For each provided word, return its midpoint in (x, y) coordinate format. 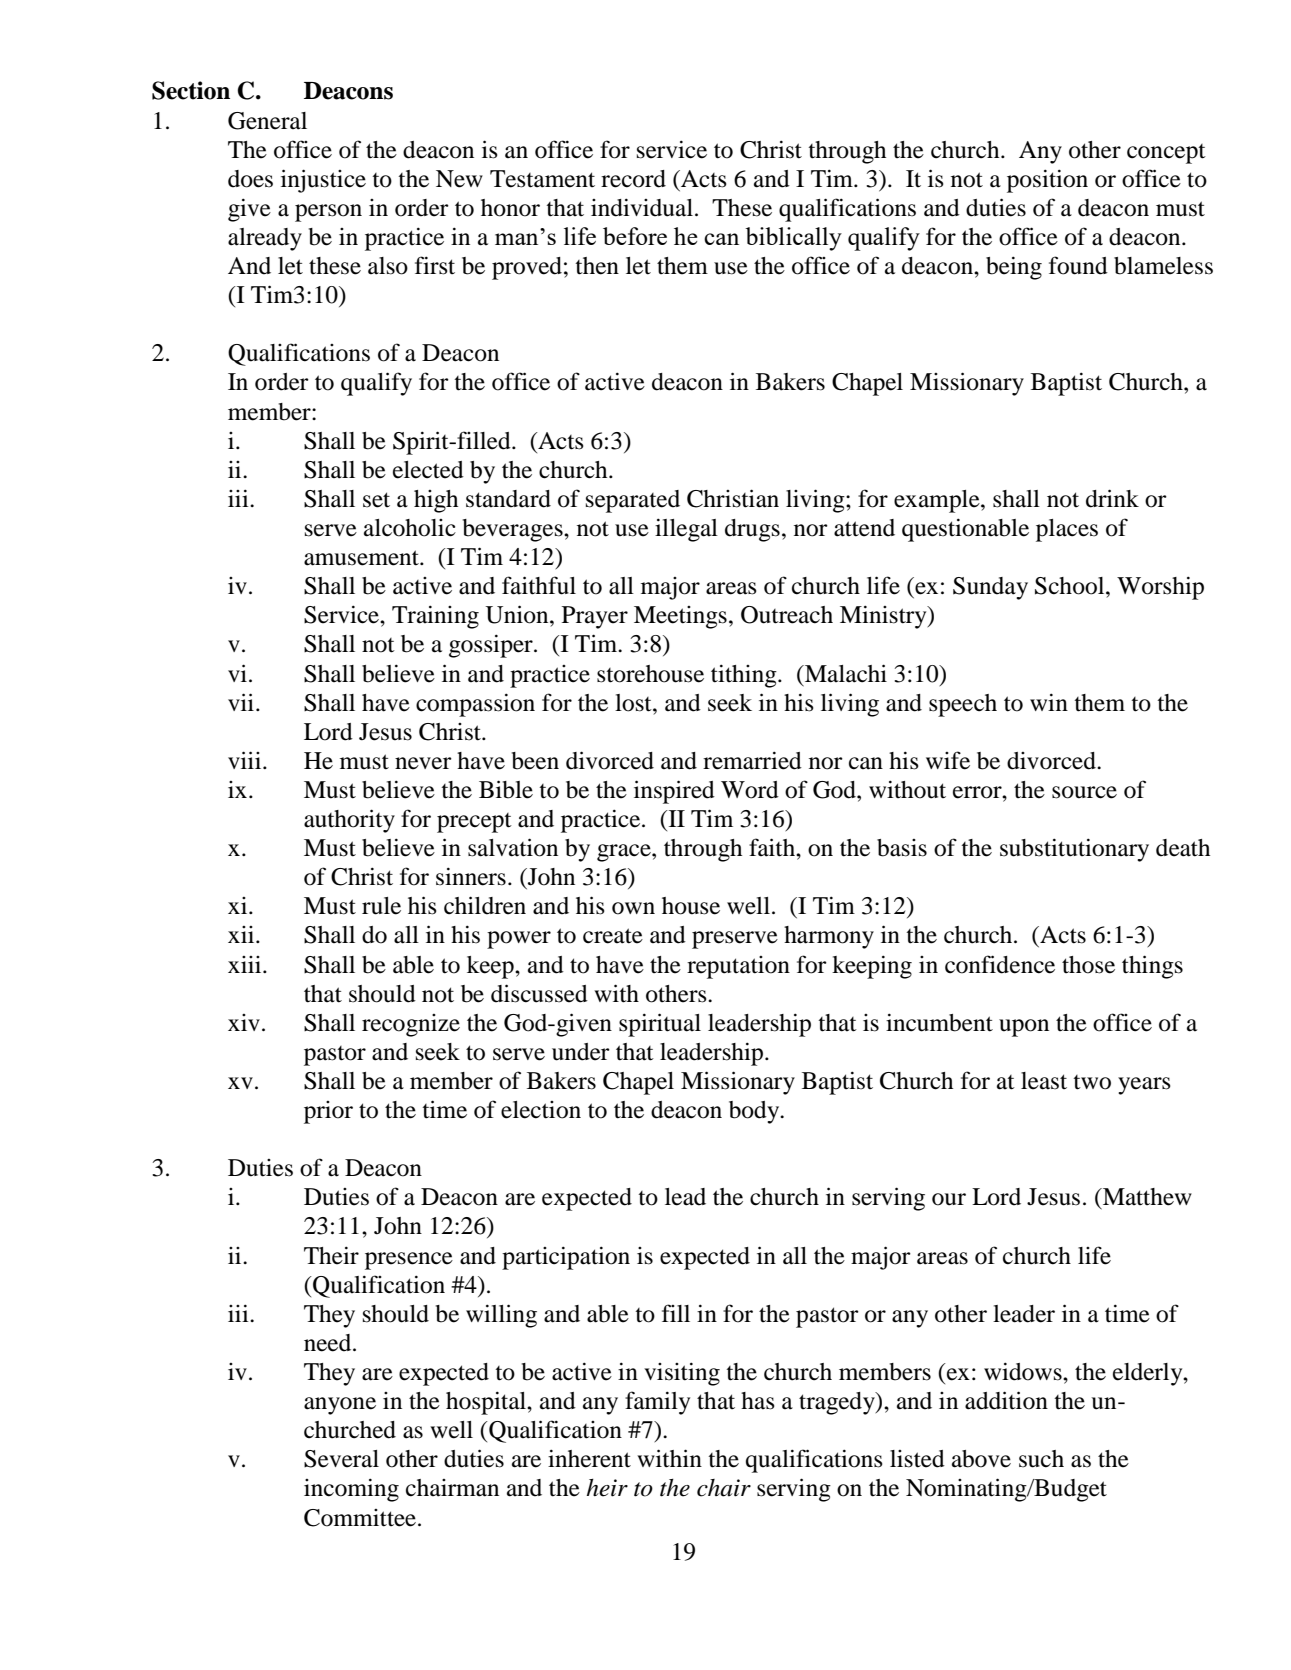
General (267, 121)
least (1044, 1081)
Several (341, 1459)
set (376, 500)
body (755, 1112)
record (633, 179)
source (1084, 792)
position (1047, 181)
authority (349, 821)
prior (328, 1112)
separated (633, 501)
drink (1112, 498)
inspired (674, 792)
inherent (589, 1458)
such (1041, 1459)
